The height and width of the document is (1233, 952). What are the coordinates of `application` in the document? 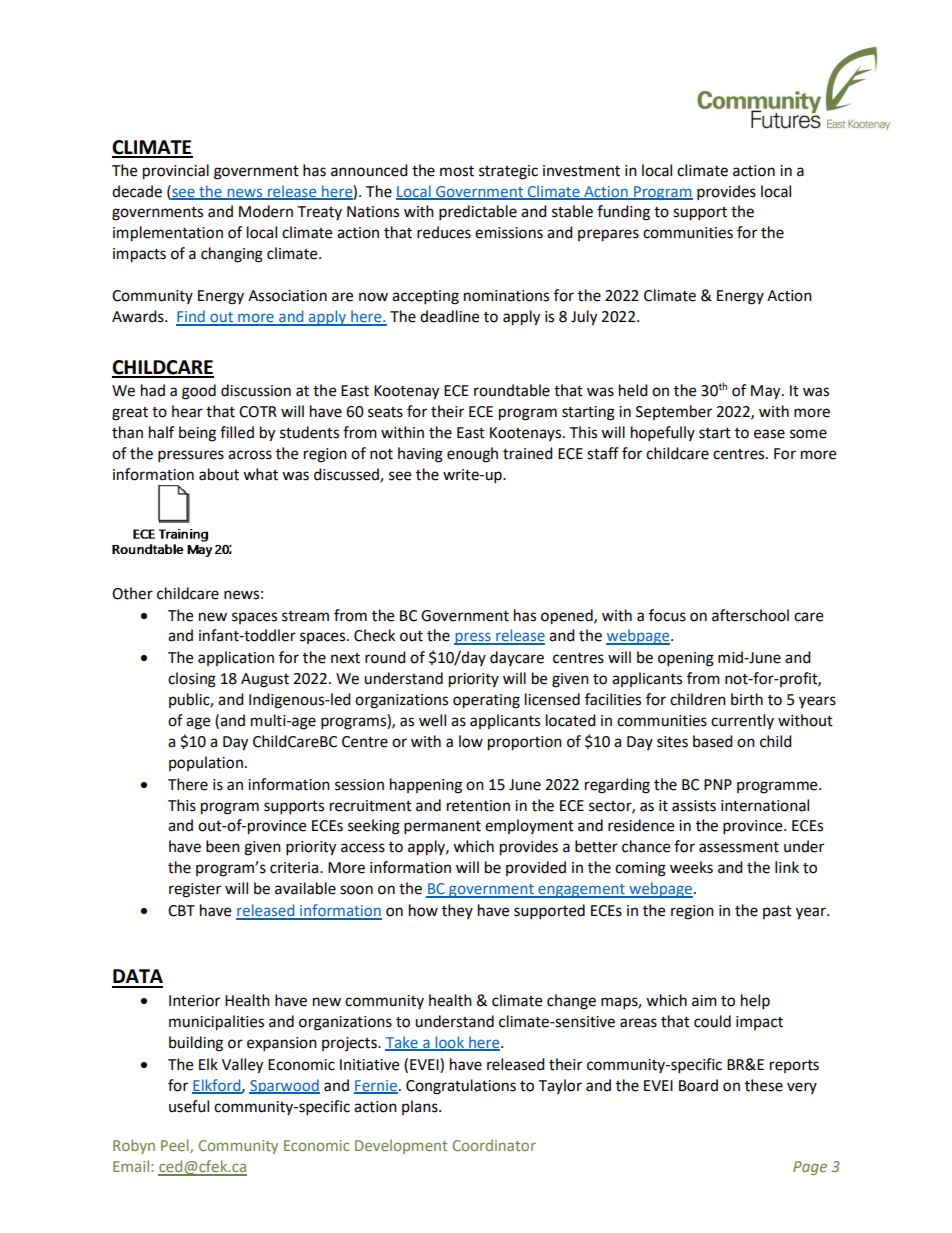 It's located at (236, 658).
